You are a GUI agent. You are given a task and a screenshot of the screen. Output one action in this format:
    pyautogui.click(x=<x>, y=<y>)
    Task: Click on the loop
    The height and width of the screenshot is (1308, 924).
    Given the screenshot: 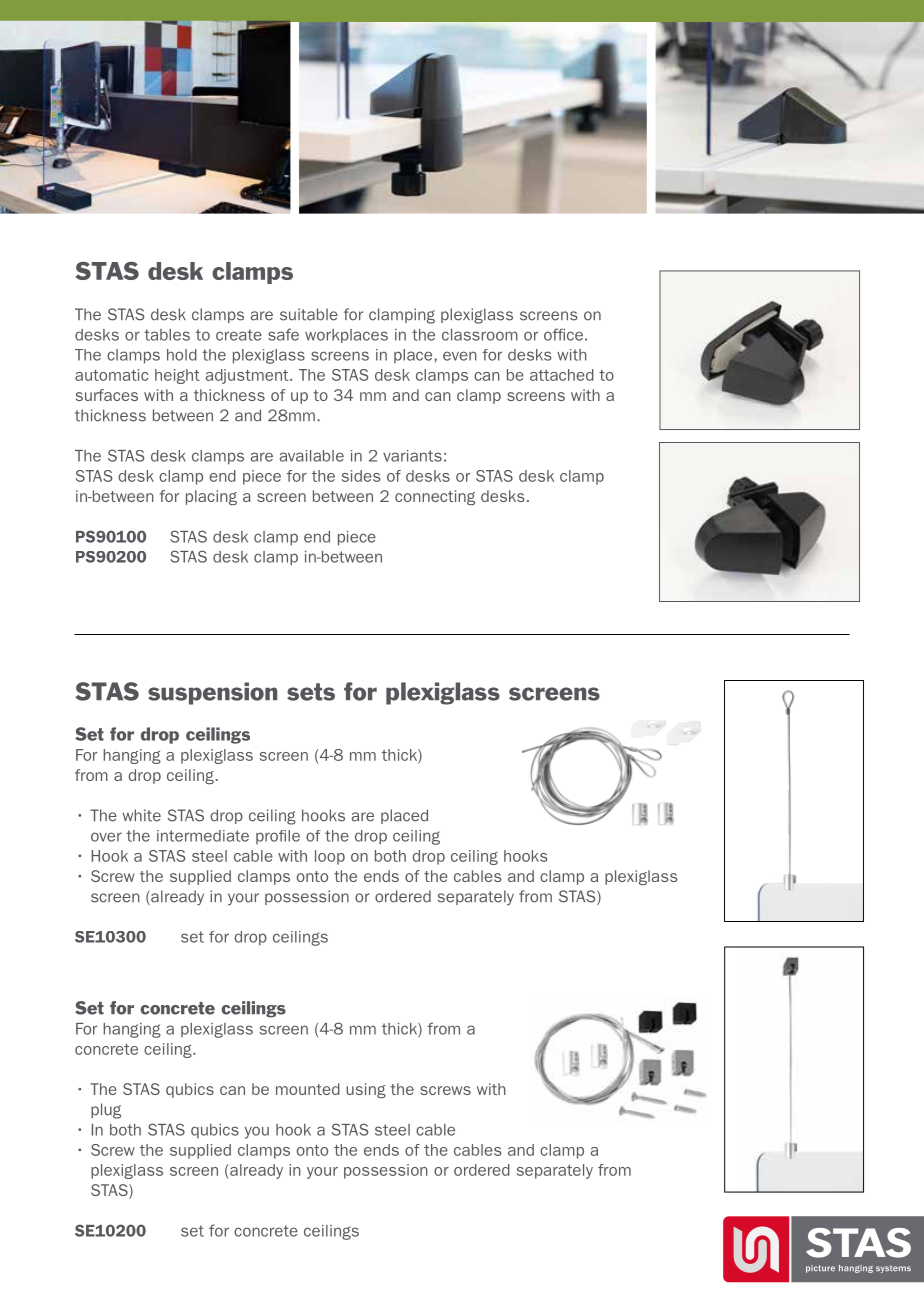 What is the action you would take?
    pyautogui.click(x=330, y=857)
